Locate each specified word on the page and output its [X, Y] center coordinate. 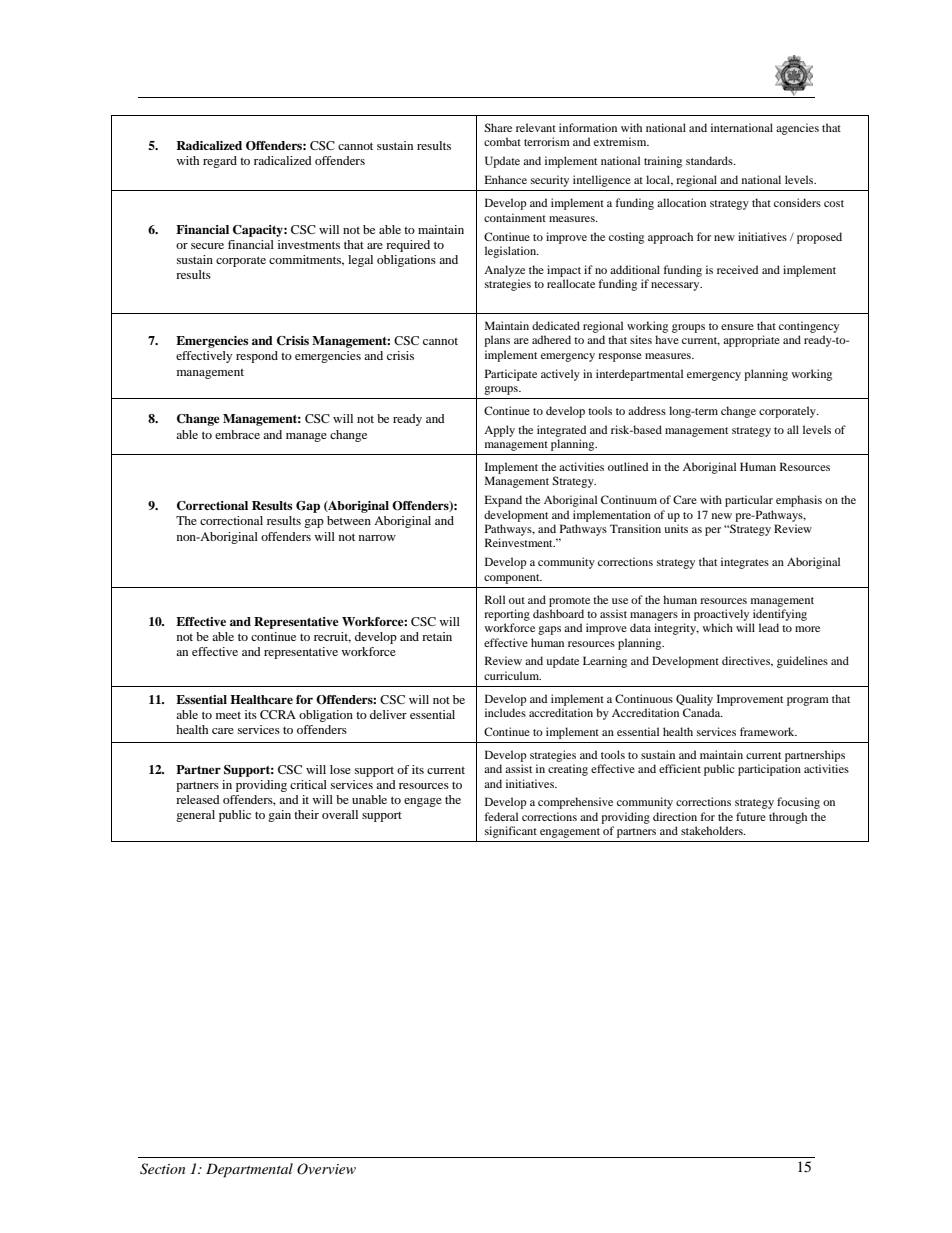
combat [502, 141]
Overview [326, 1169]
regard [220, 162]
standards [710, 160]
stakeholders [713, 830]
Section [162, 1169]
